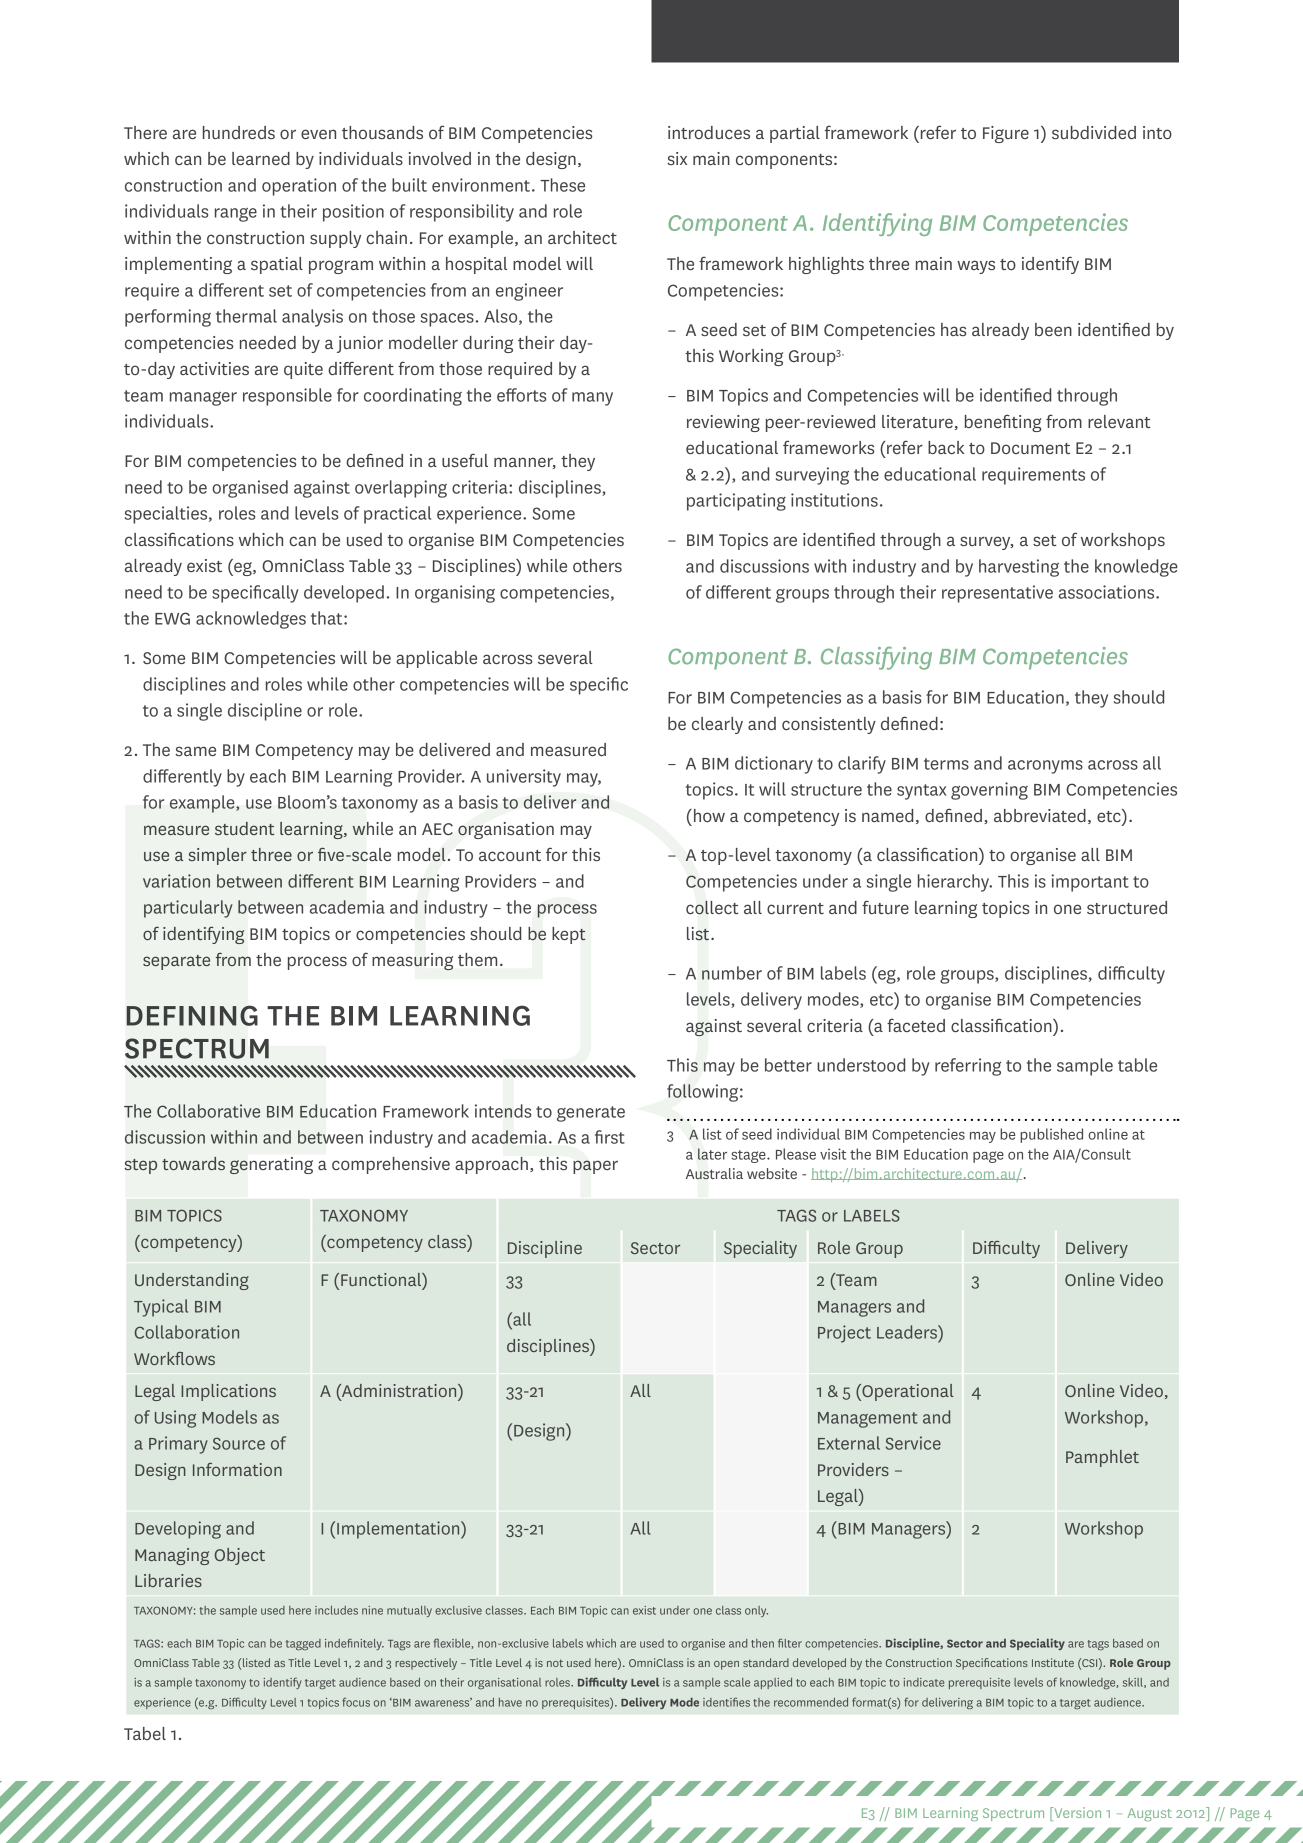 The width and height of the screenshot is (1303, 1843). What do you see at coordinates (677, 158) in the screenshot?
I see `six` at bounding box center [677, 158].
